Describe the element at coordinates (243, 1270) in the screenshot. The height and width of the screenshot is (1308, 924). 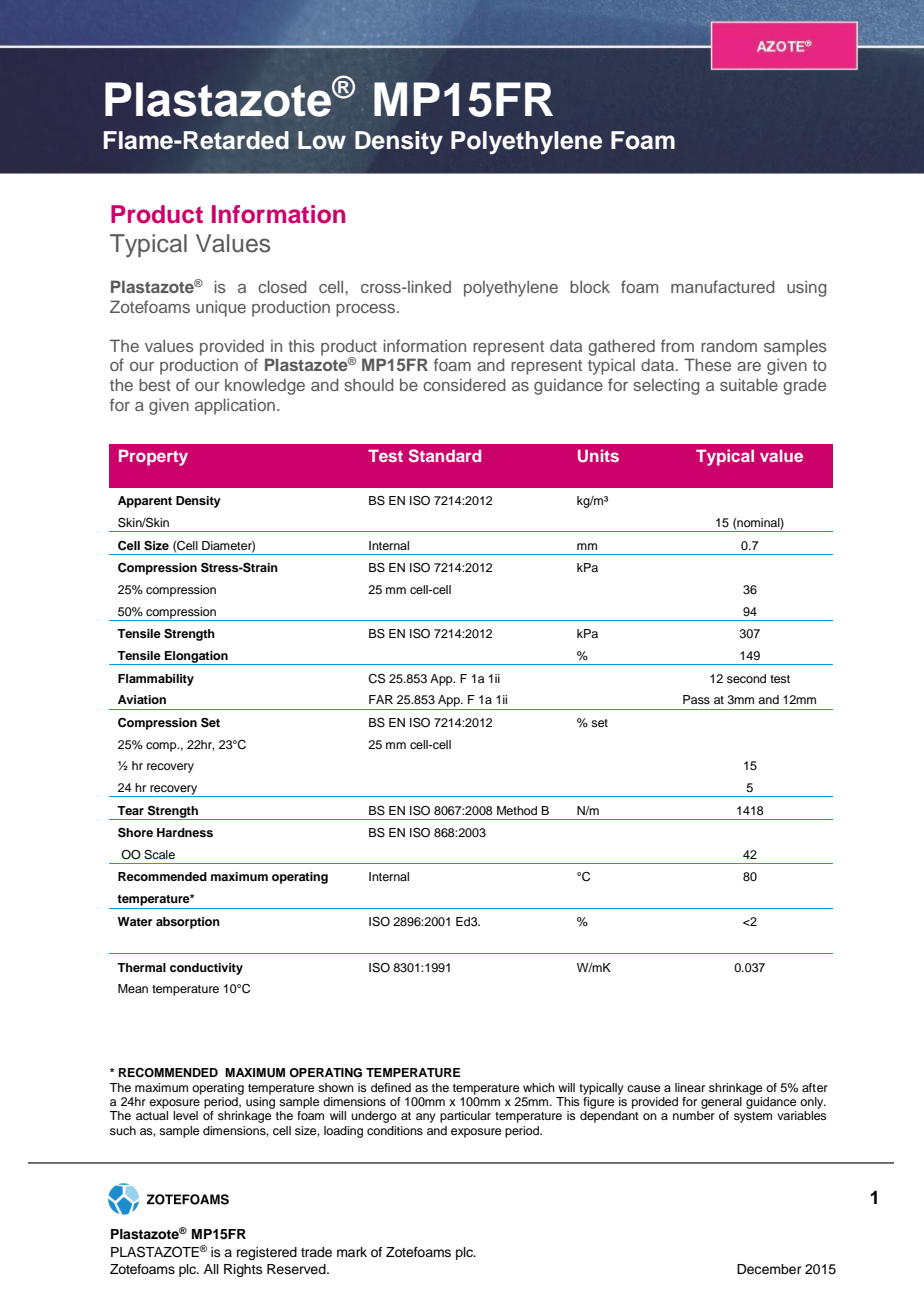
I see `Rights` at that location.
